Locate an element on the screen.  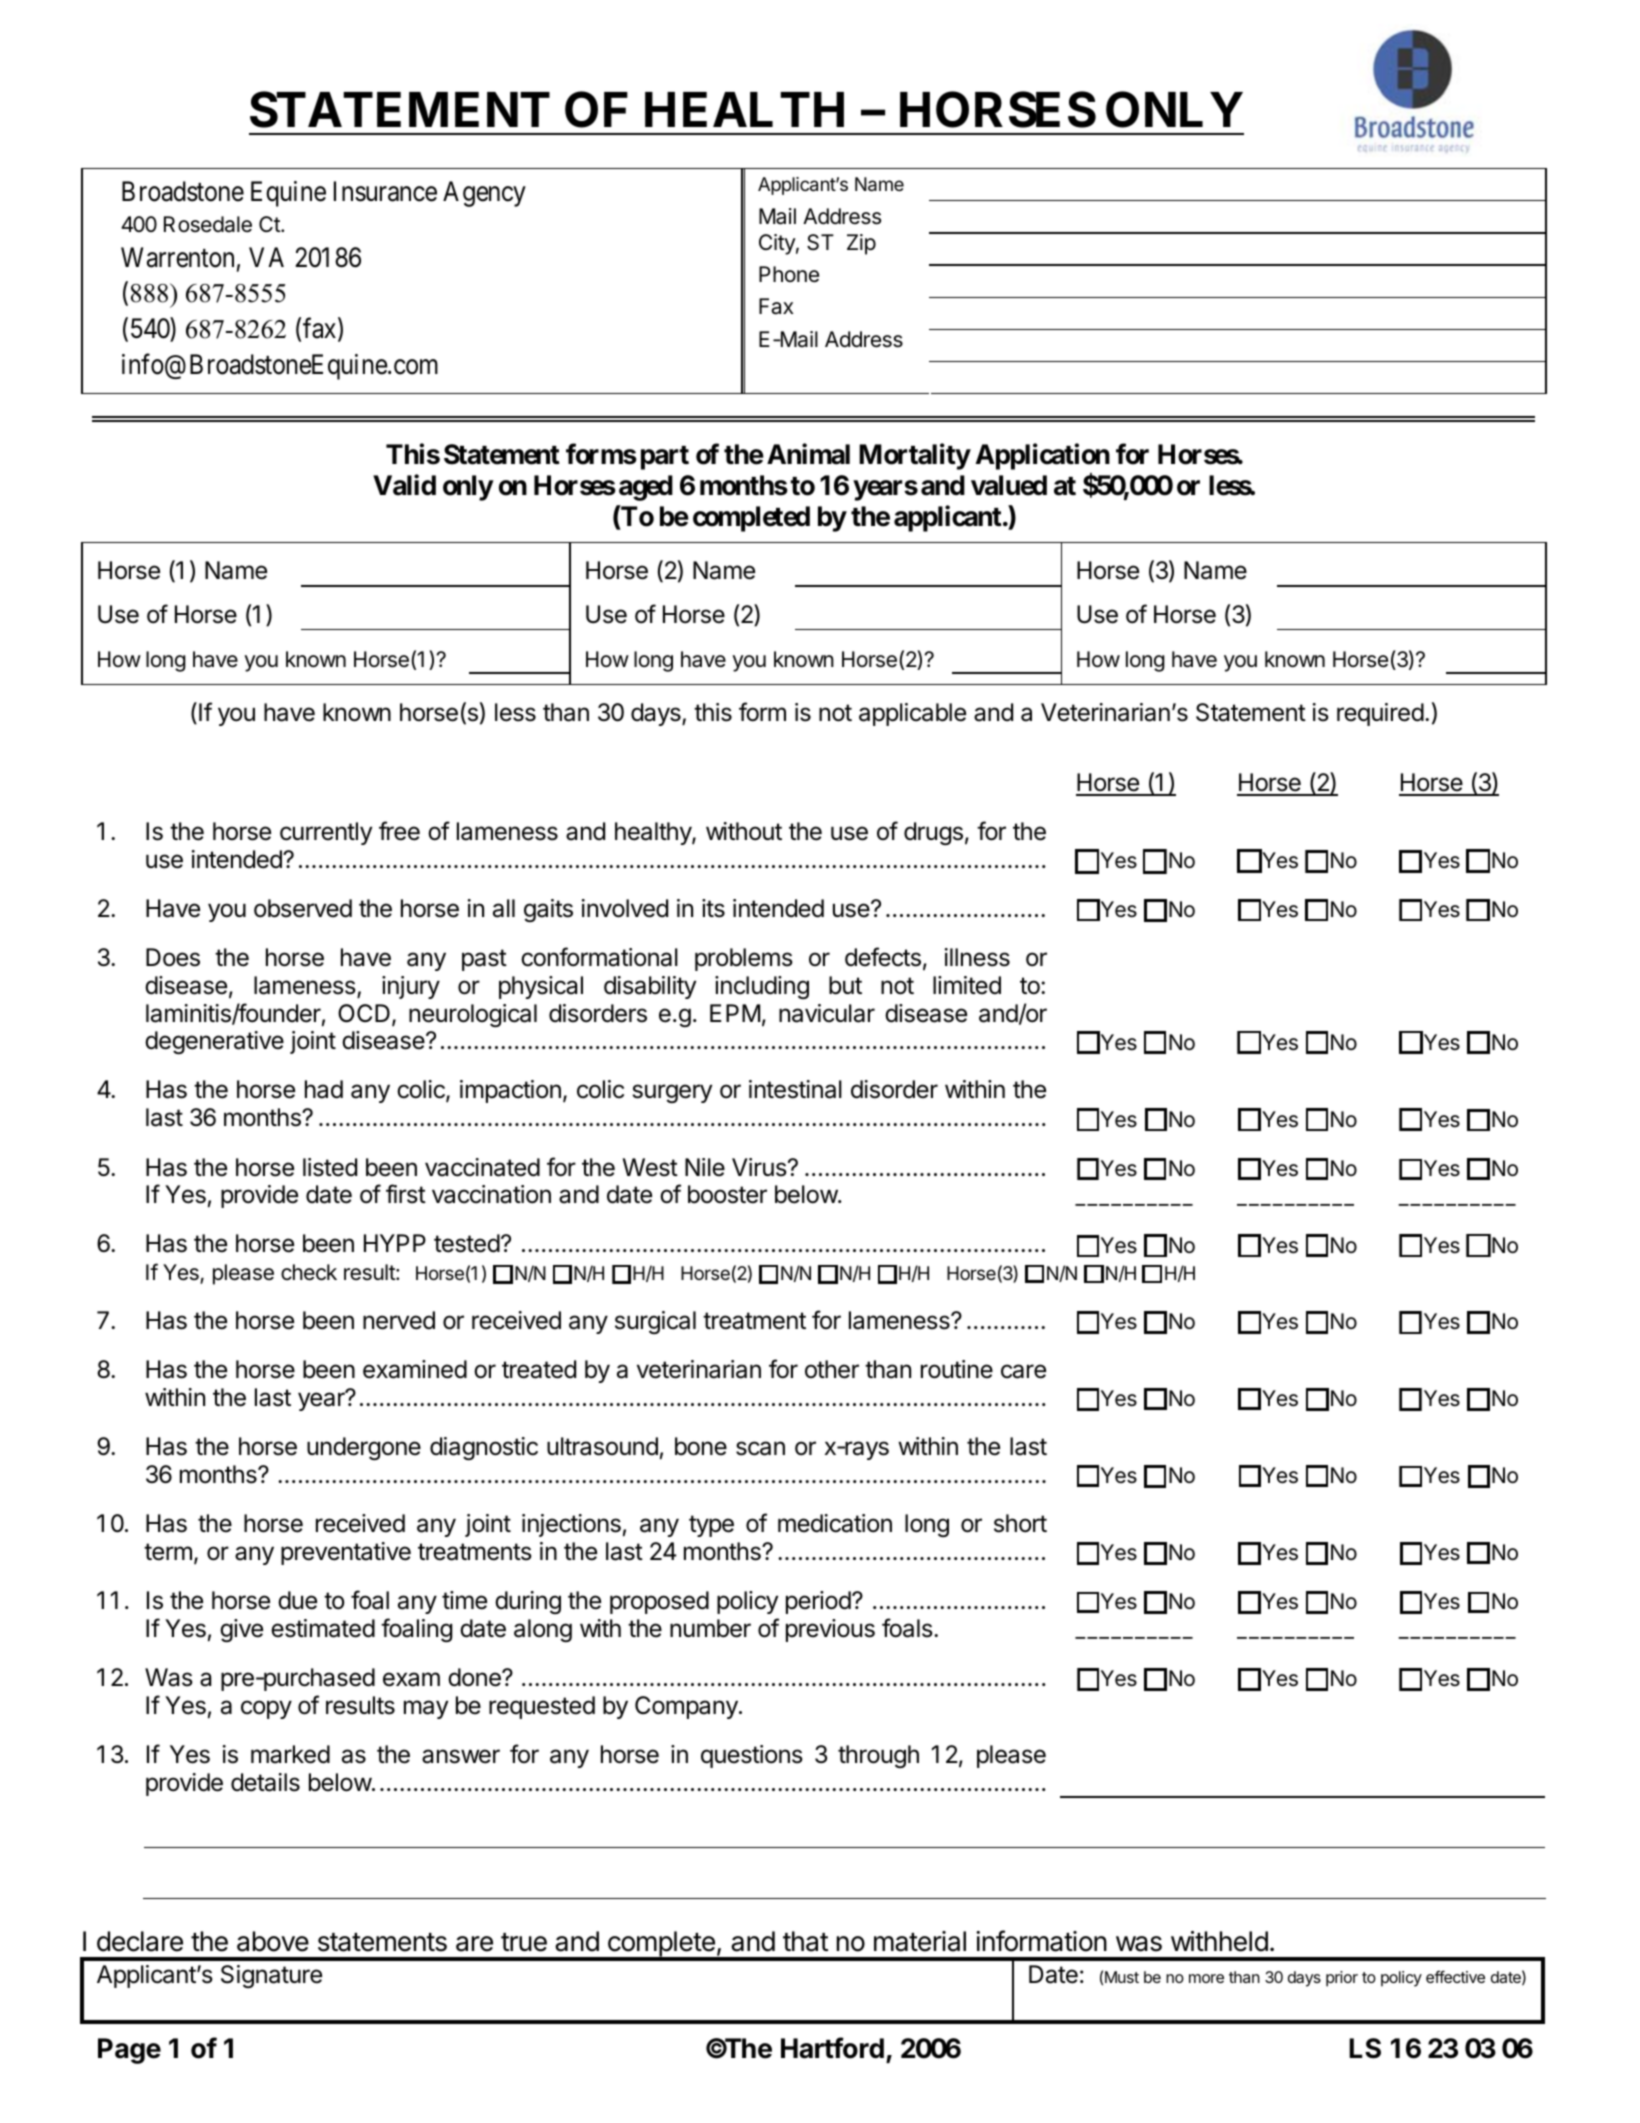
Phone is located at coordinates (789, 274).
